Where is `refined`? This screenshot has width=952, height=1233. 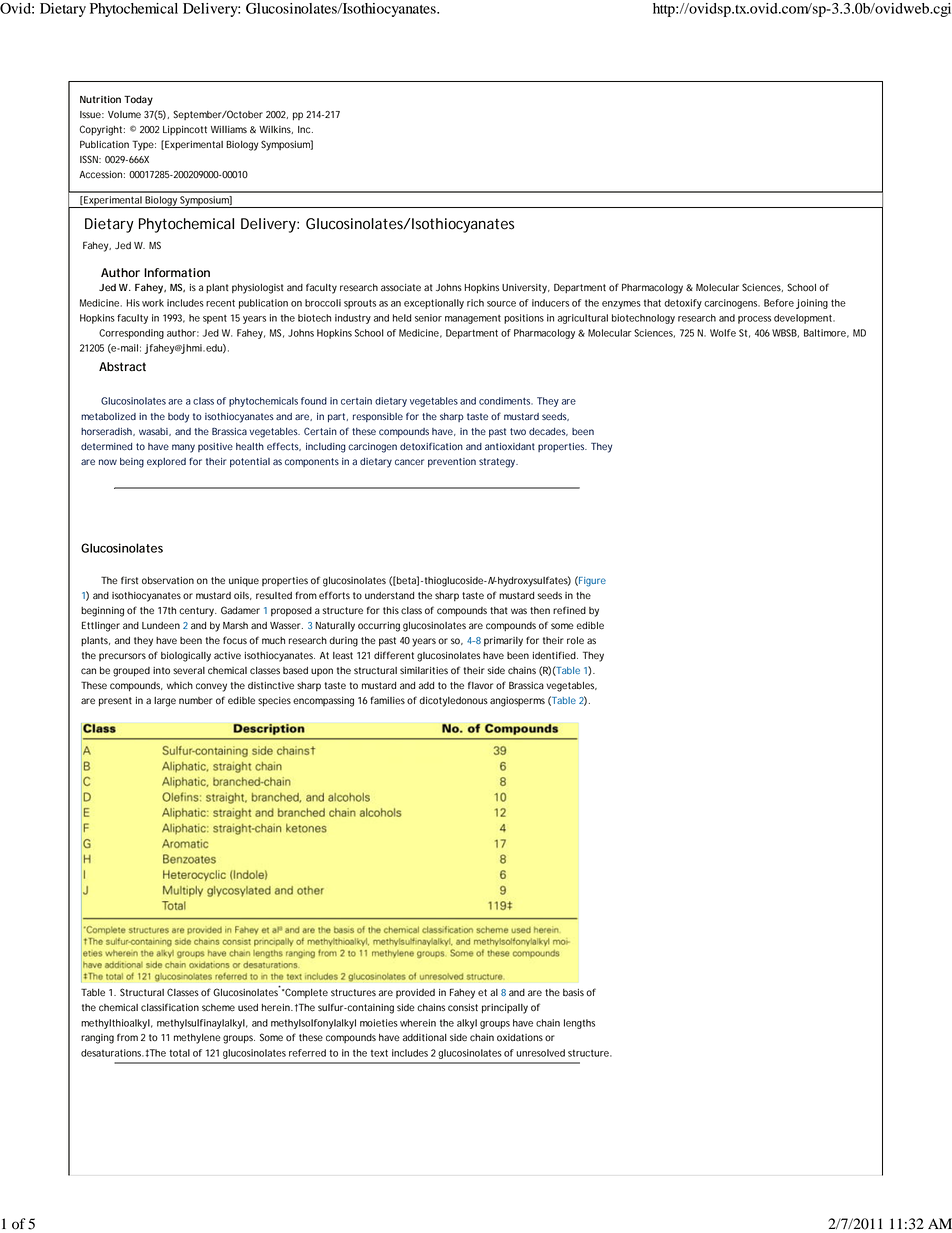 refined is located at coordinates (569, 610).
